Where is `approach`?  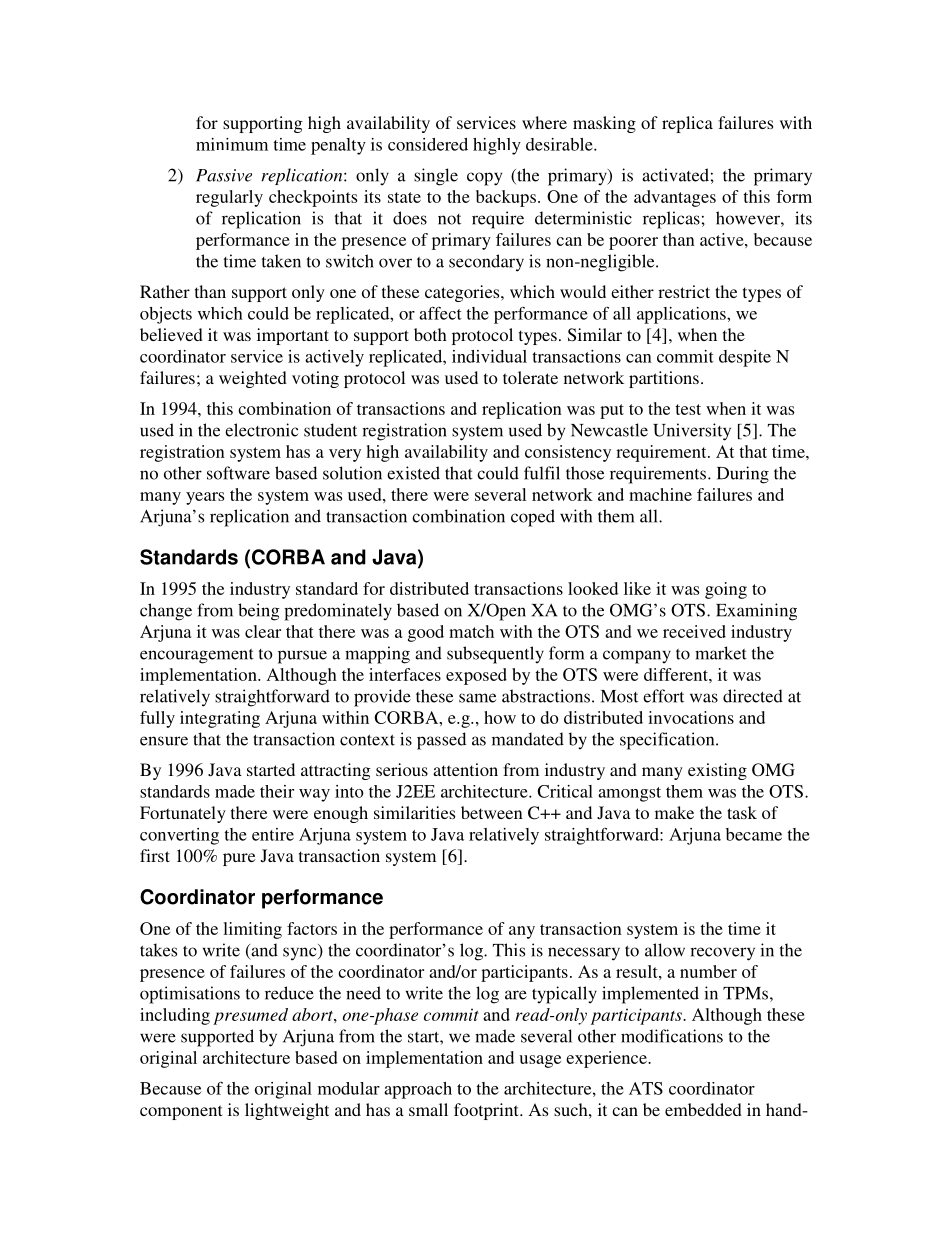 approach is located at coordinates (418, 1090).
